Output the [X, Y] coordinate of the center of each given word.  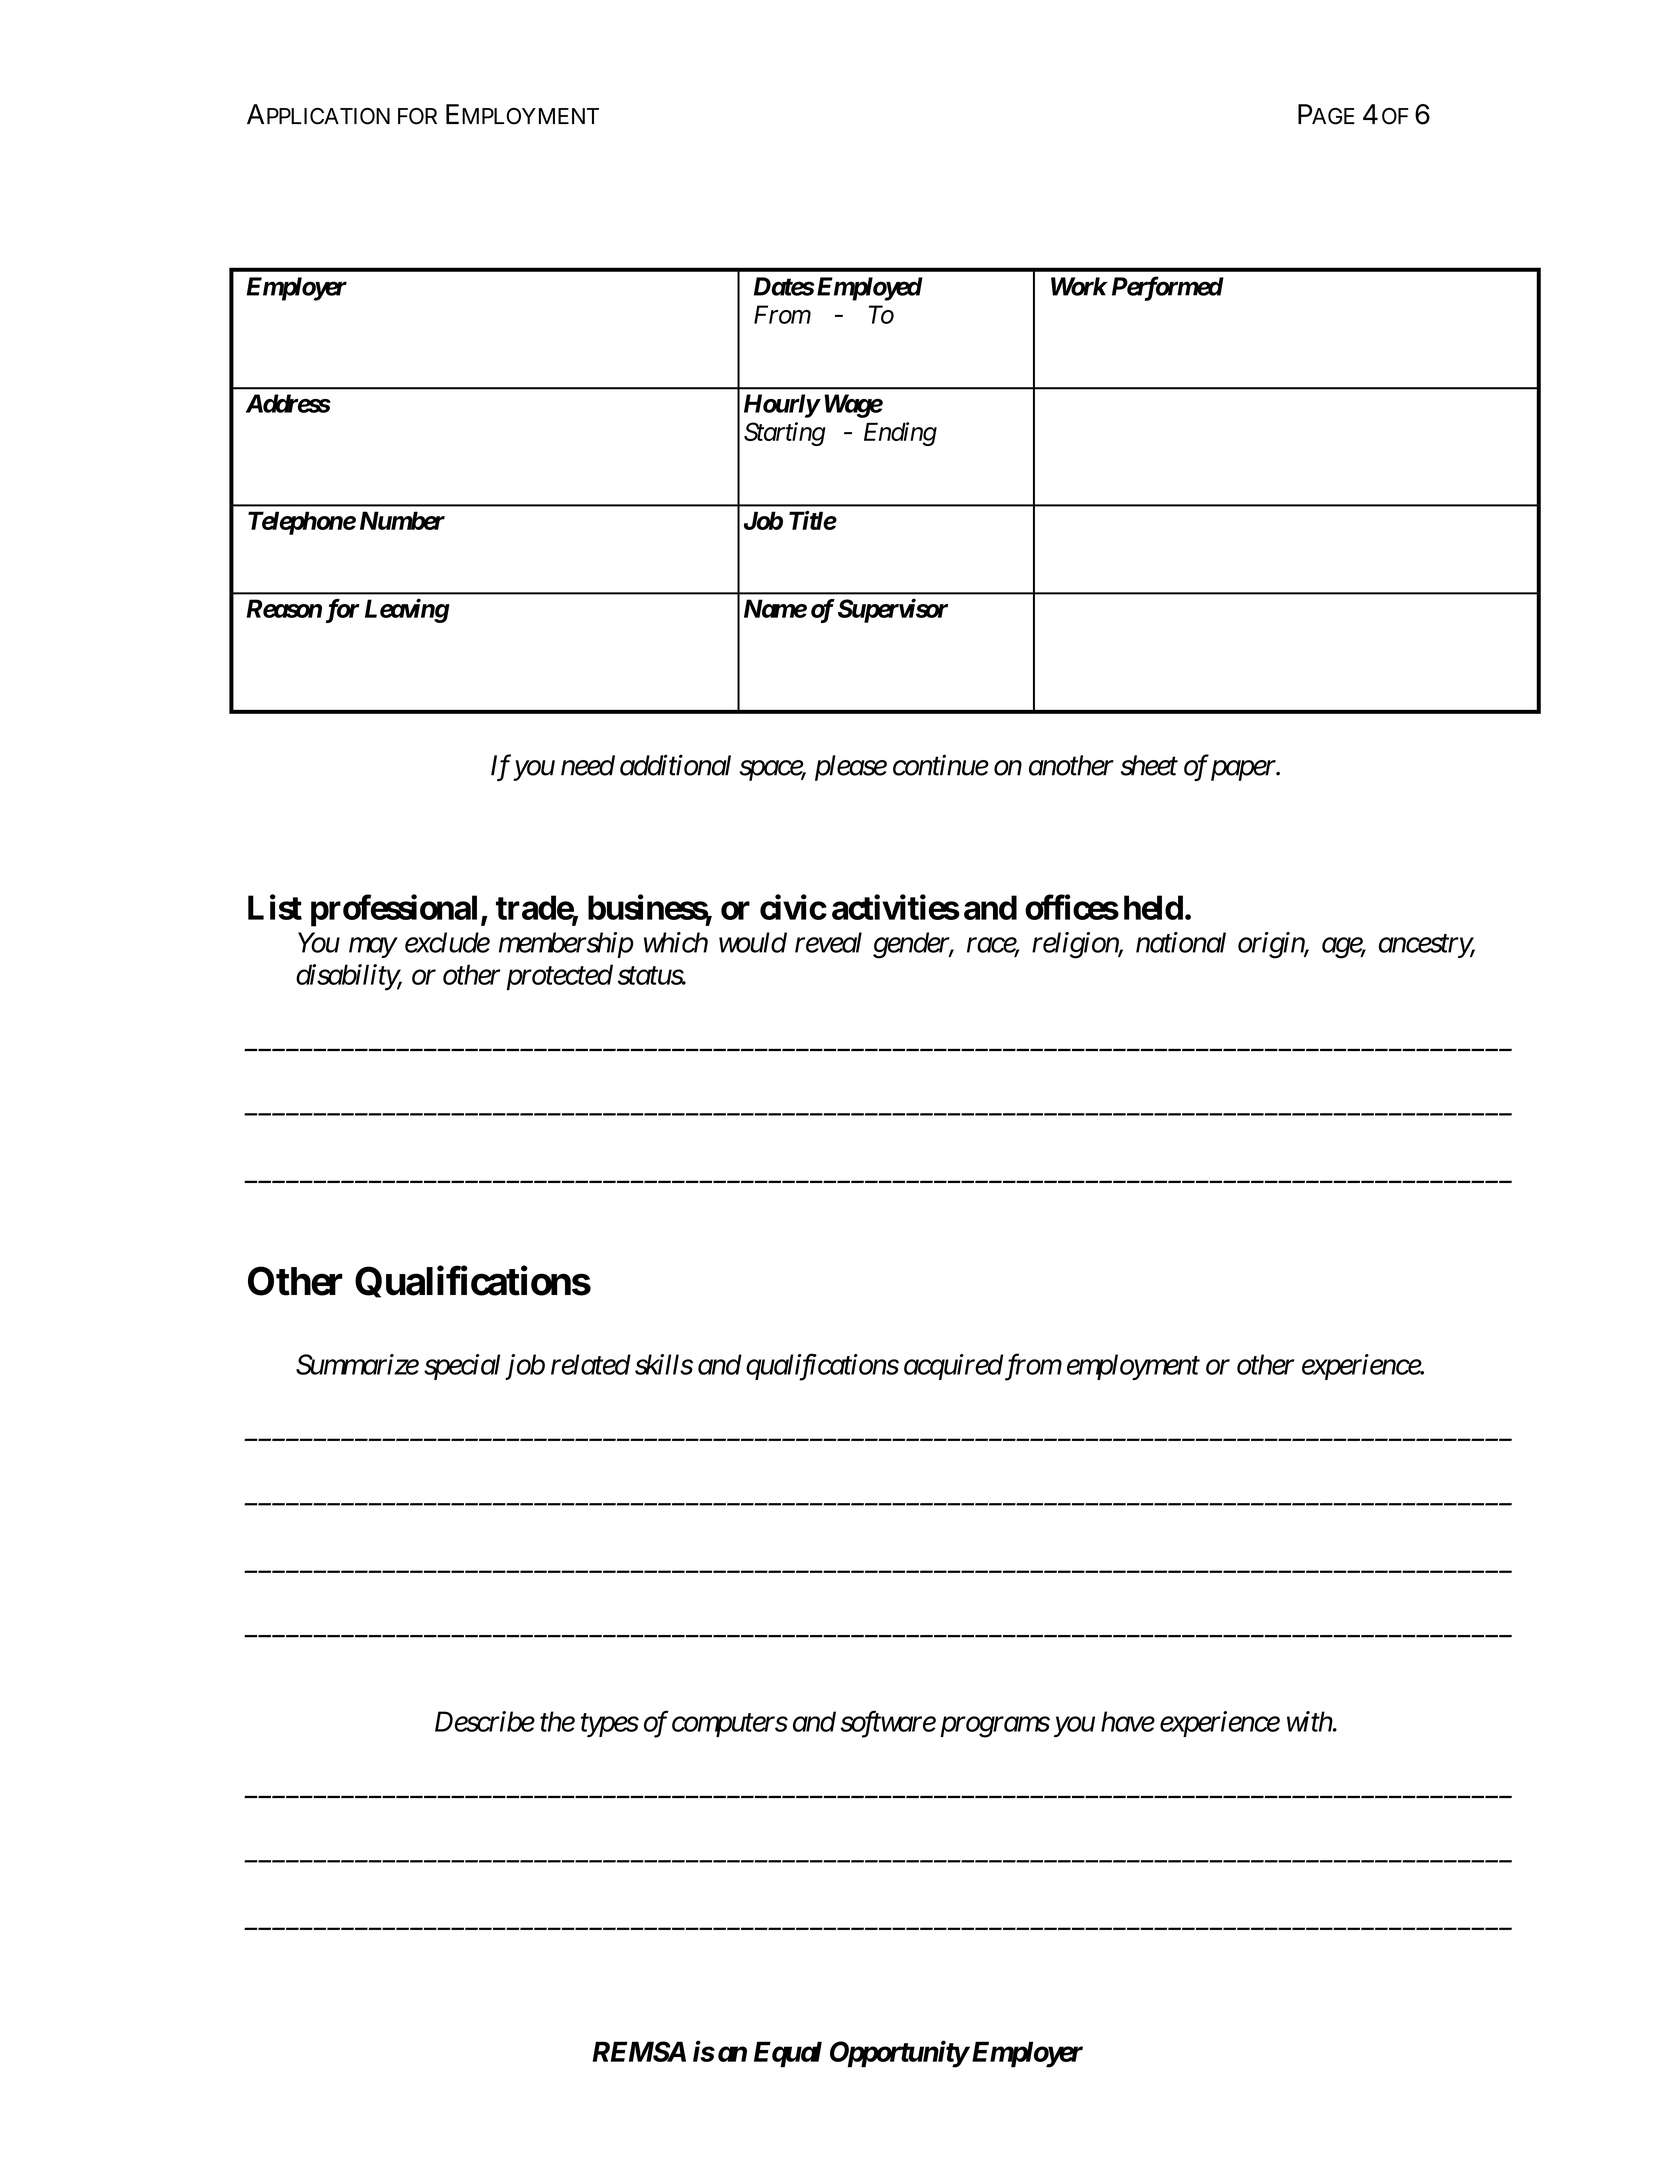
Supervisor [893, 610]
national [1181, 942]
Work [1079, 286]
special [462, 1367]
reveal [828, 942]
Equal [788, 2054]
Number [402, 520]
